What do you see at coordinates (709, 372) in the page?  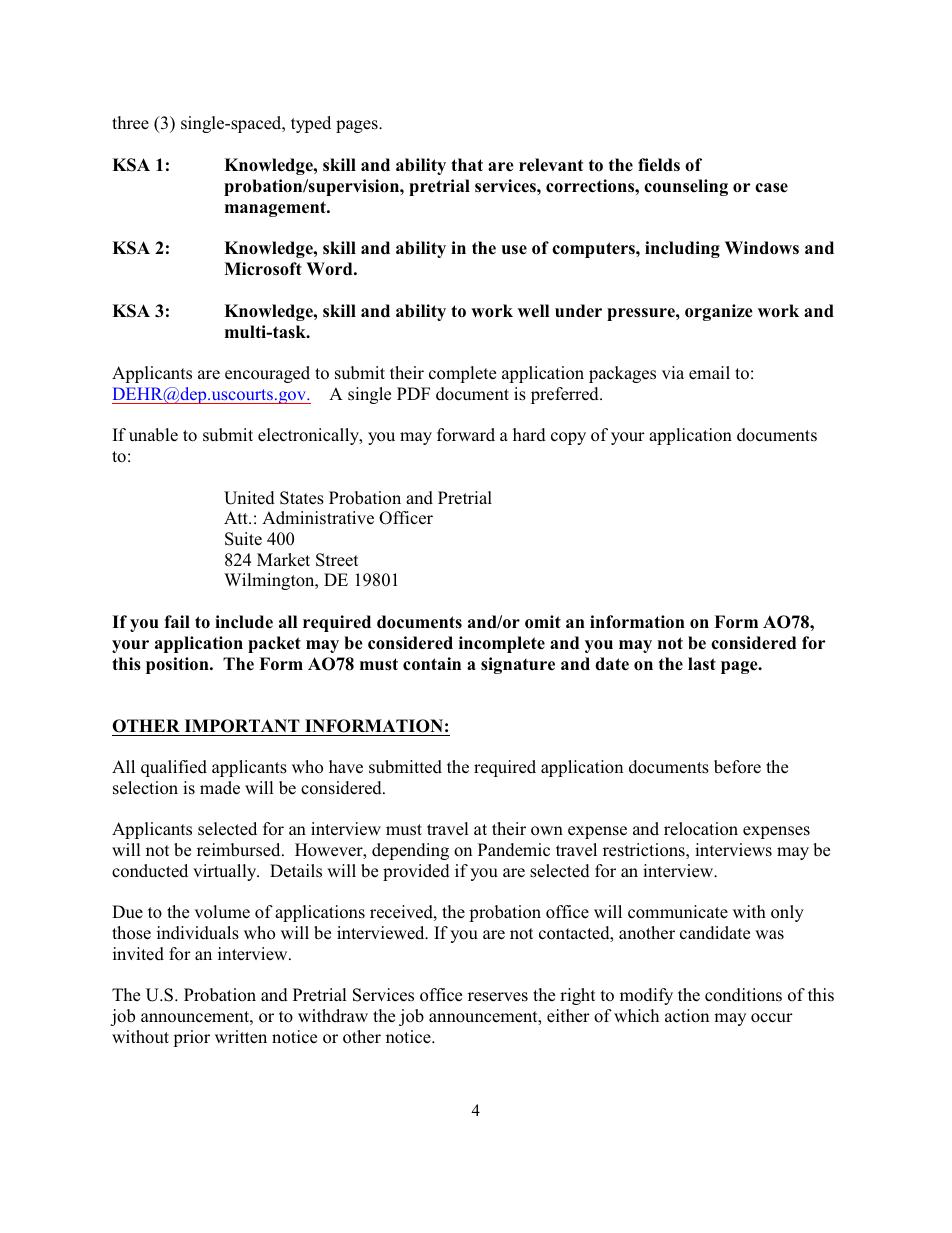 I see `email` at bounding box center [709, 372].
